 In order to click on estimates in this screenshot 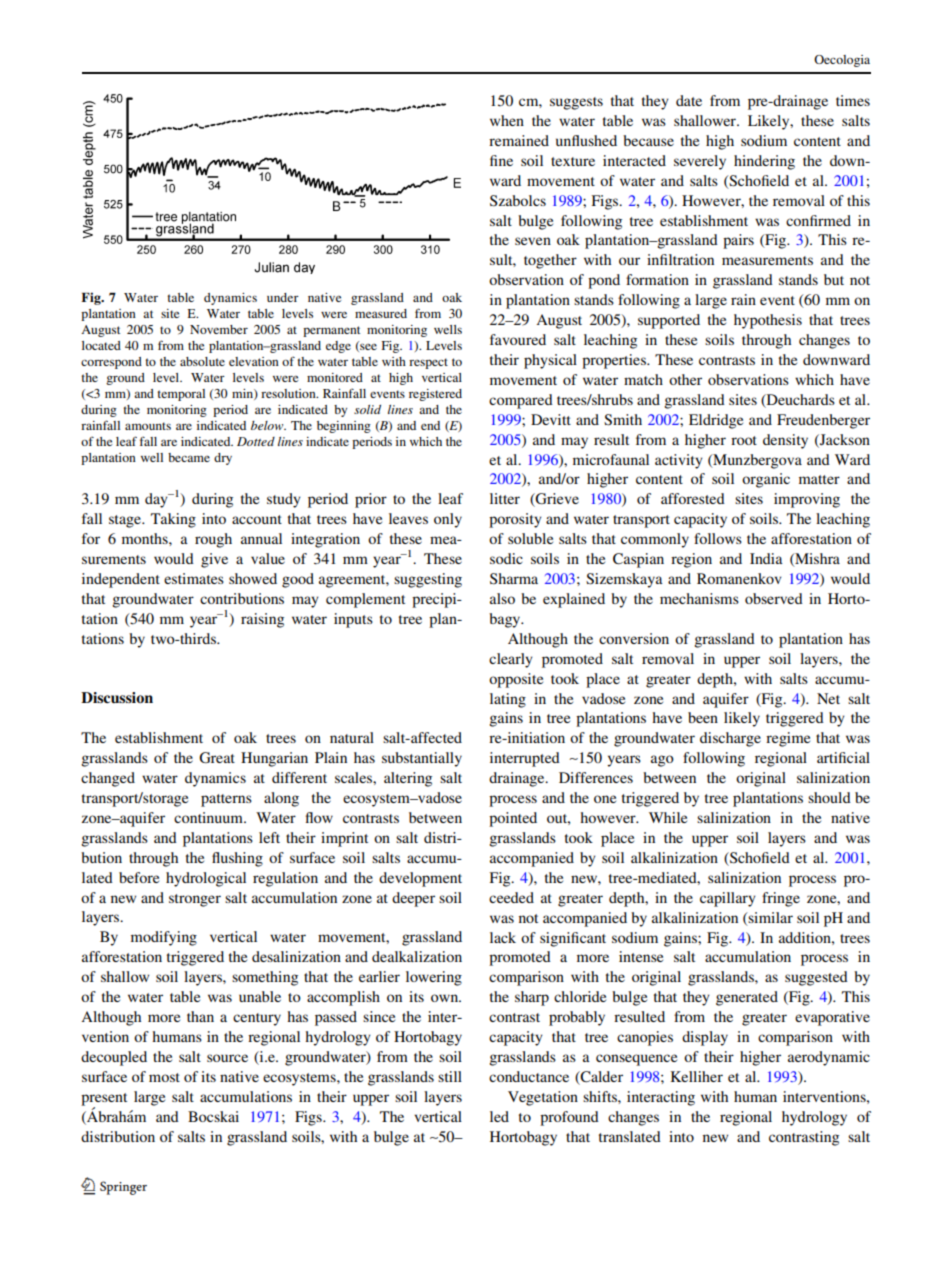, I will do `click(194, 578)`.
